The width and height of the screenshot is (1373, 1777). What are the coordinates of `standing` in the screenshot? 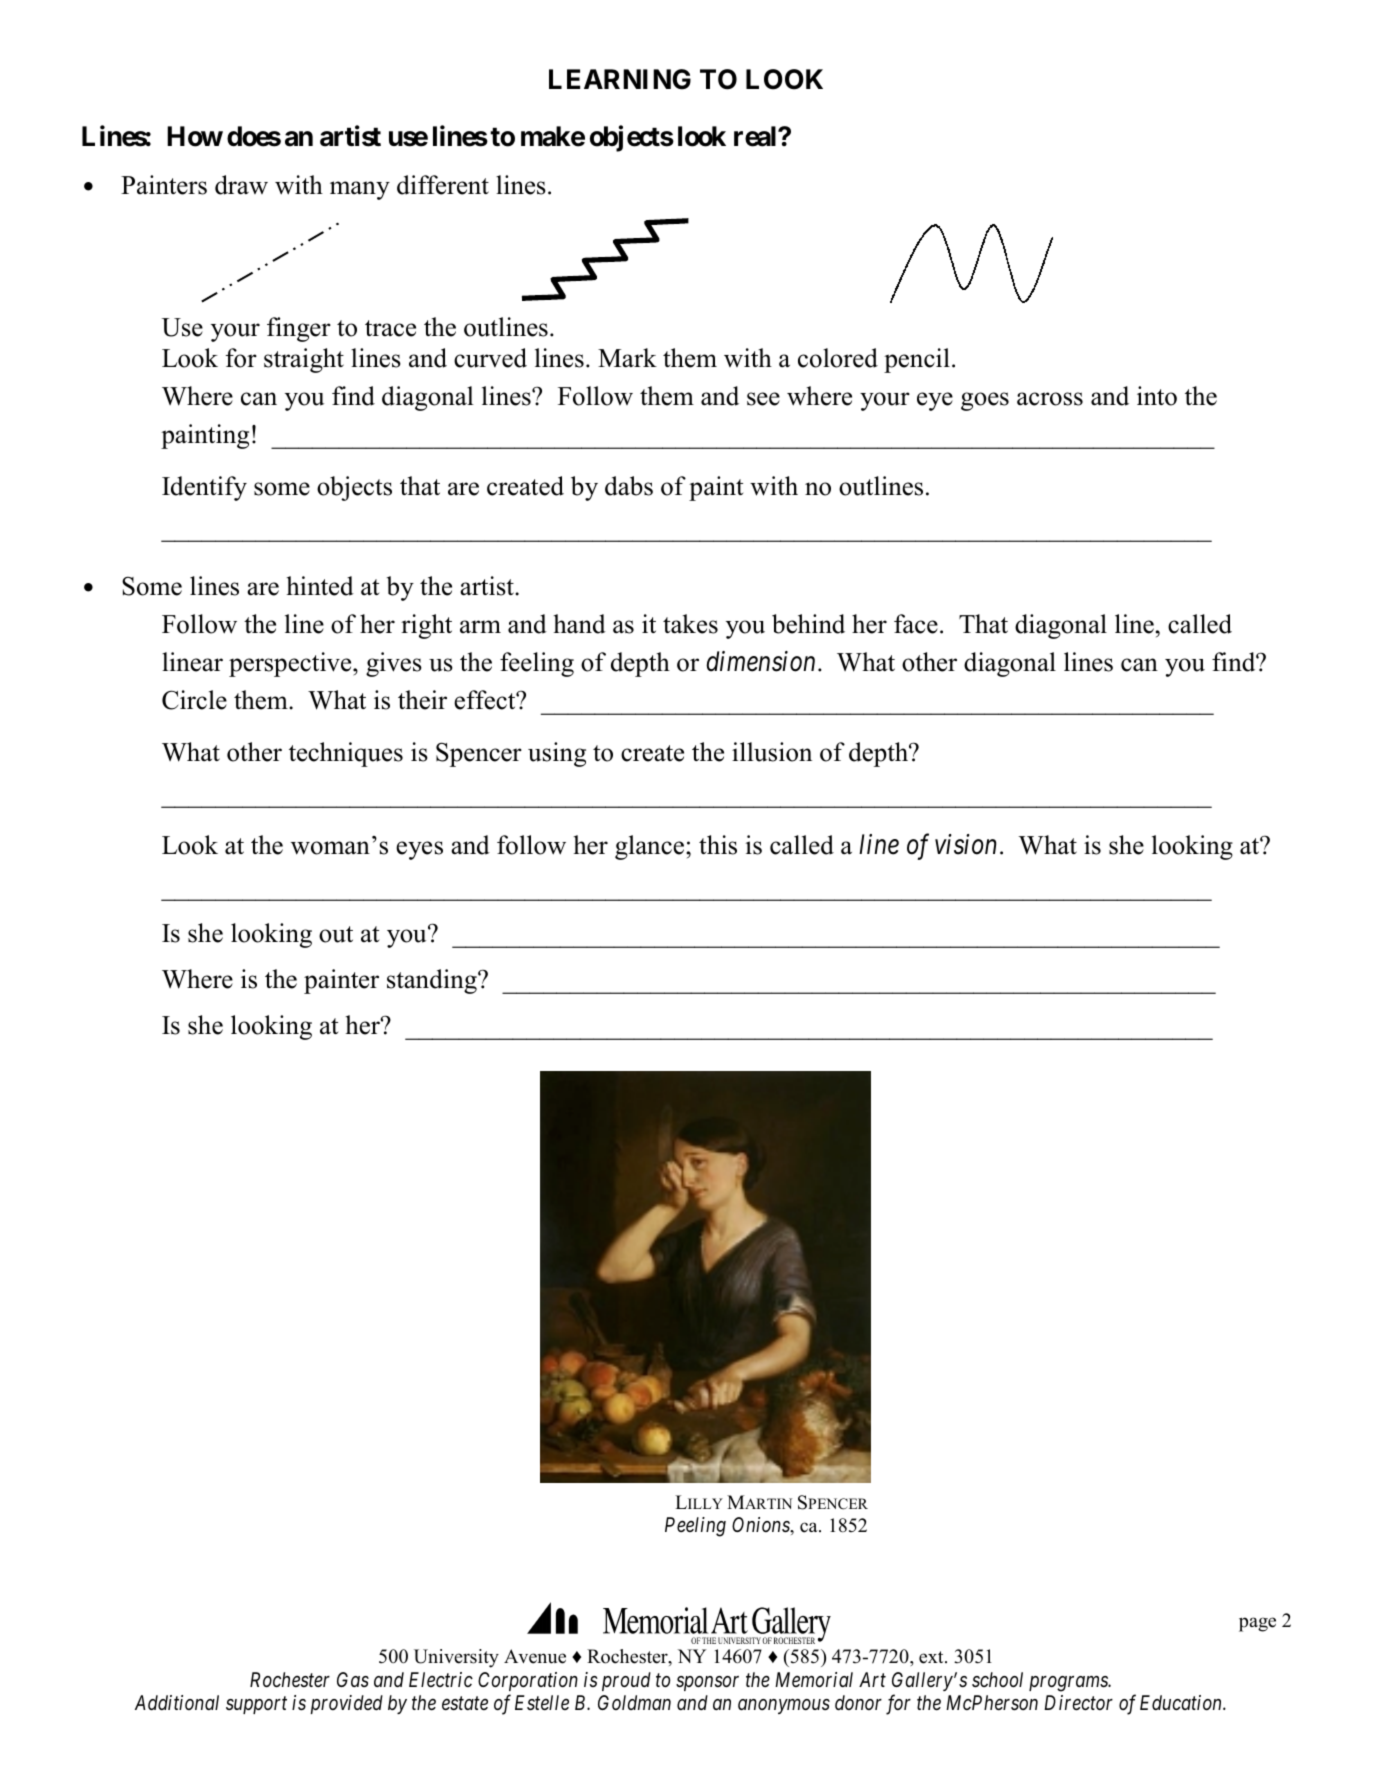 It's located at (433, 981).
